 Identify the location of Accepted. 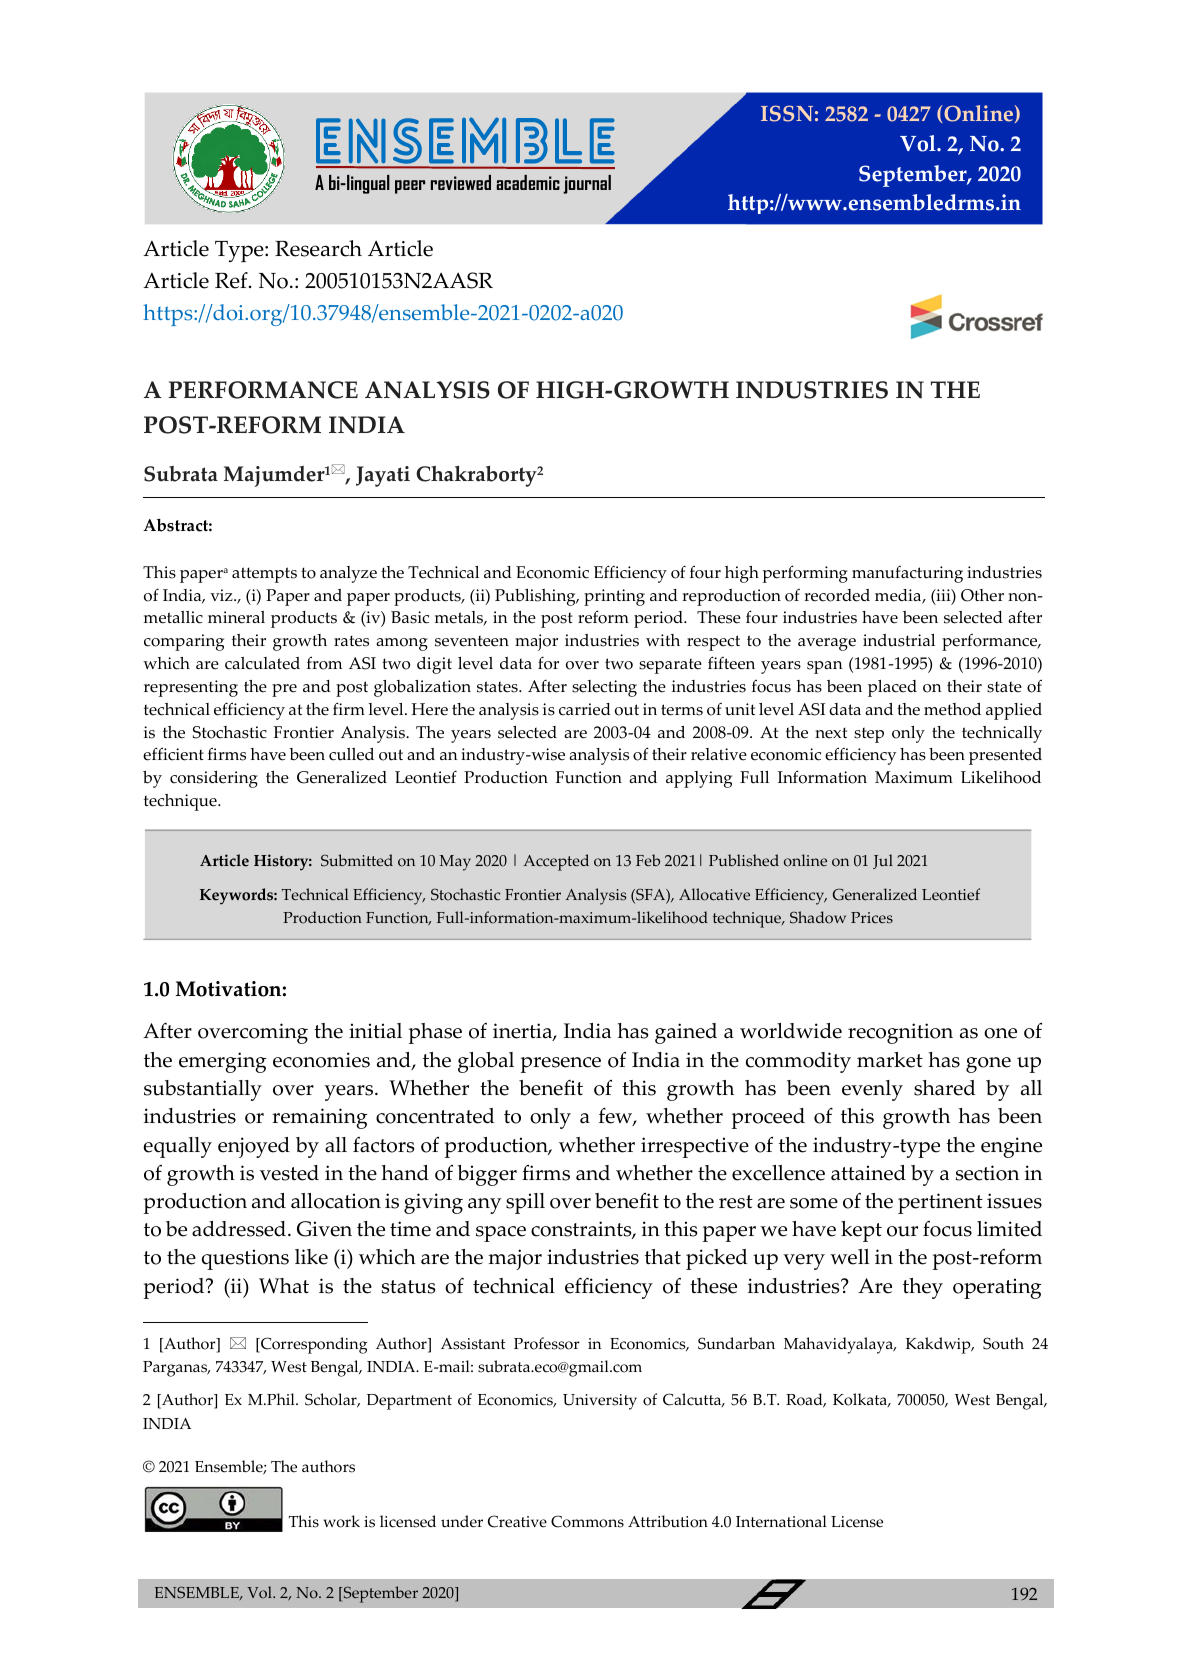
(556, 862).
